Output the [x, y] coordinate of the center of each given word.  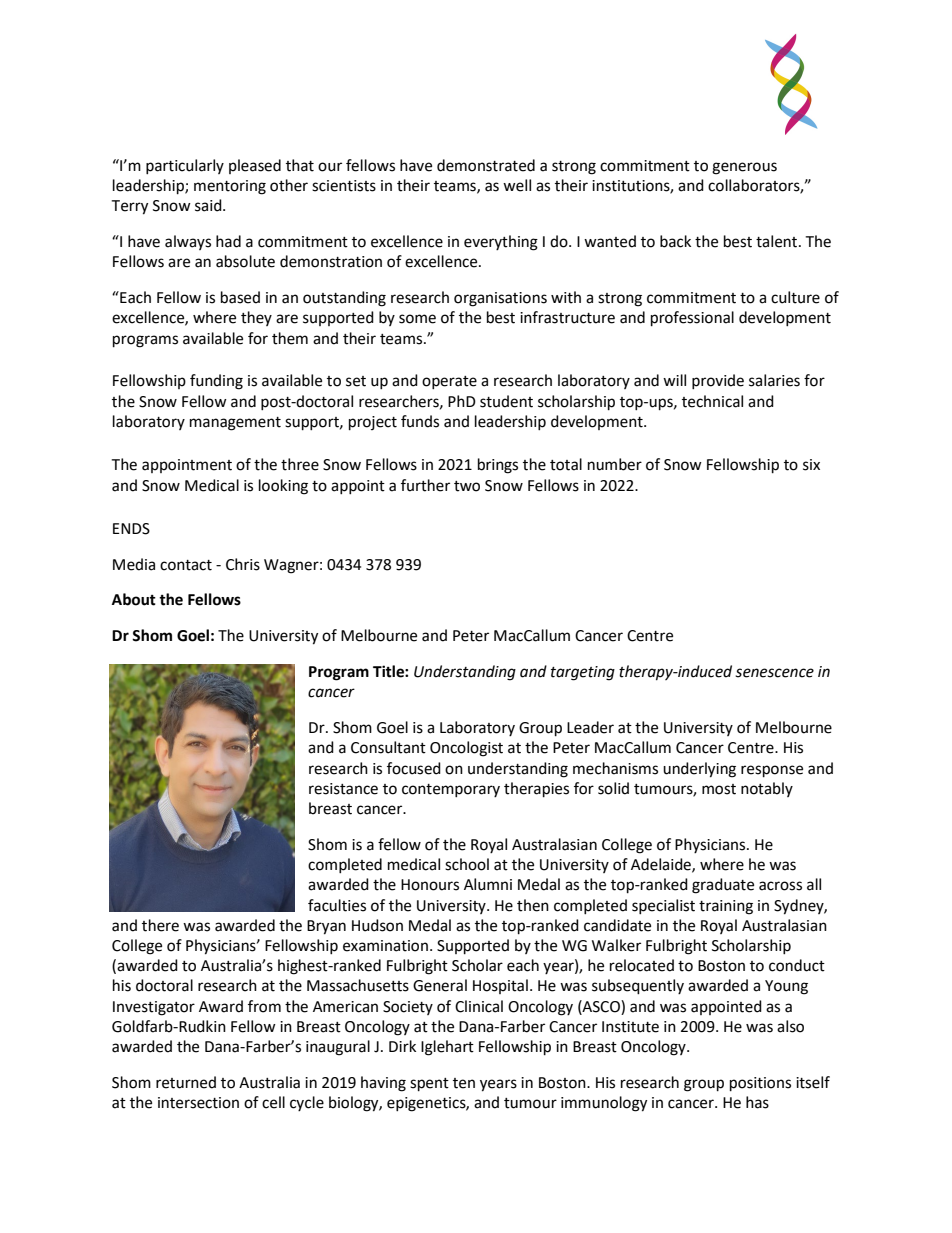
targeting [583, 673]
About [134, 599]
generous [744, 168]
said [209, 205]
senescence [774, 673]
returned [186, 1082]
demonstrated [486, 165]
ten [464, 1083]
